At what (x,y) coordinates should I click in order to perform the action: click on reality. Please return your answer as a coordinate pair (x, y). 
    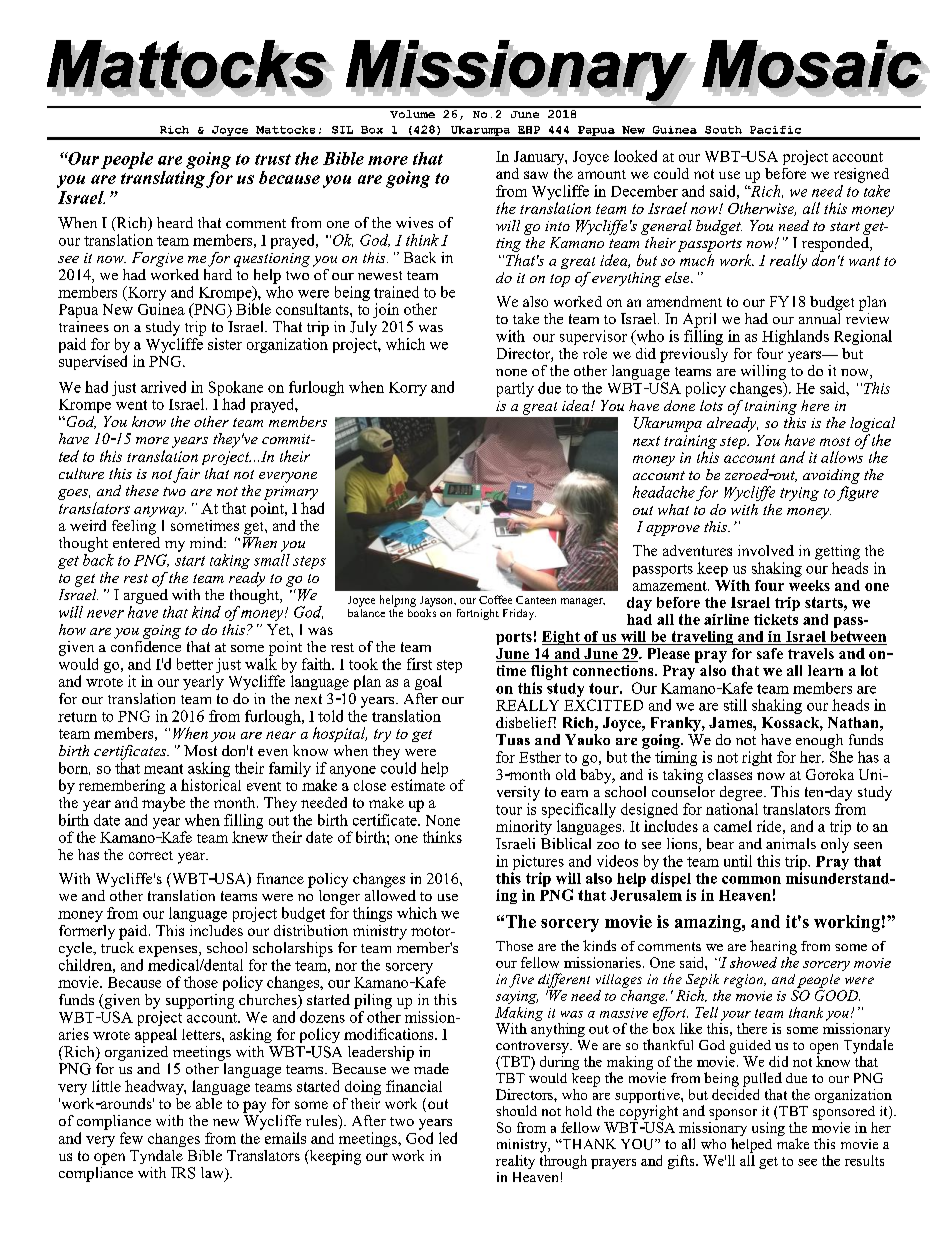
    Looking at the image, I should click on (515, 1162).
